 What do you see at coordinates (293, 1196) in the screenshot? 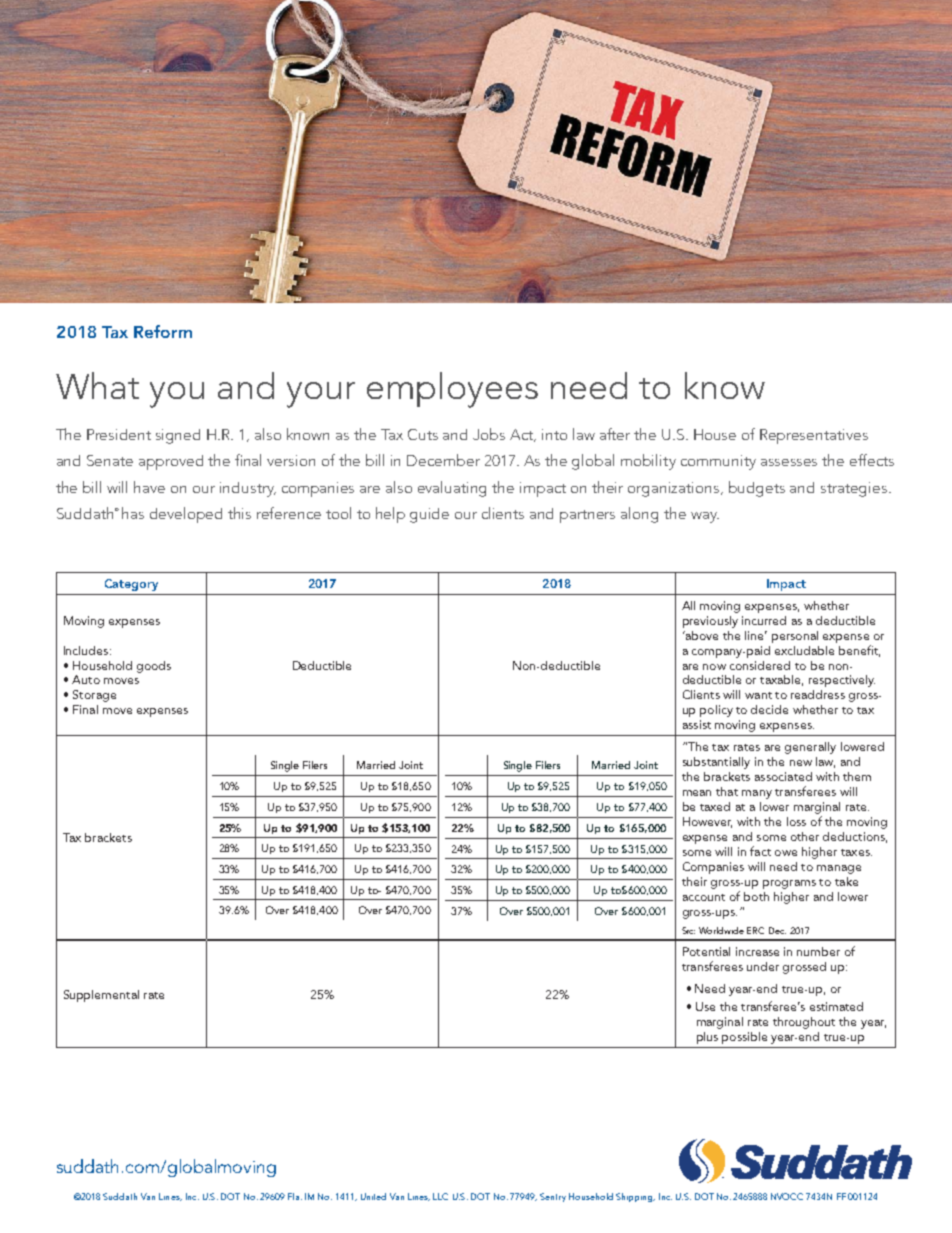
I see `Fla` at bounding box center [293, 1196].
